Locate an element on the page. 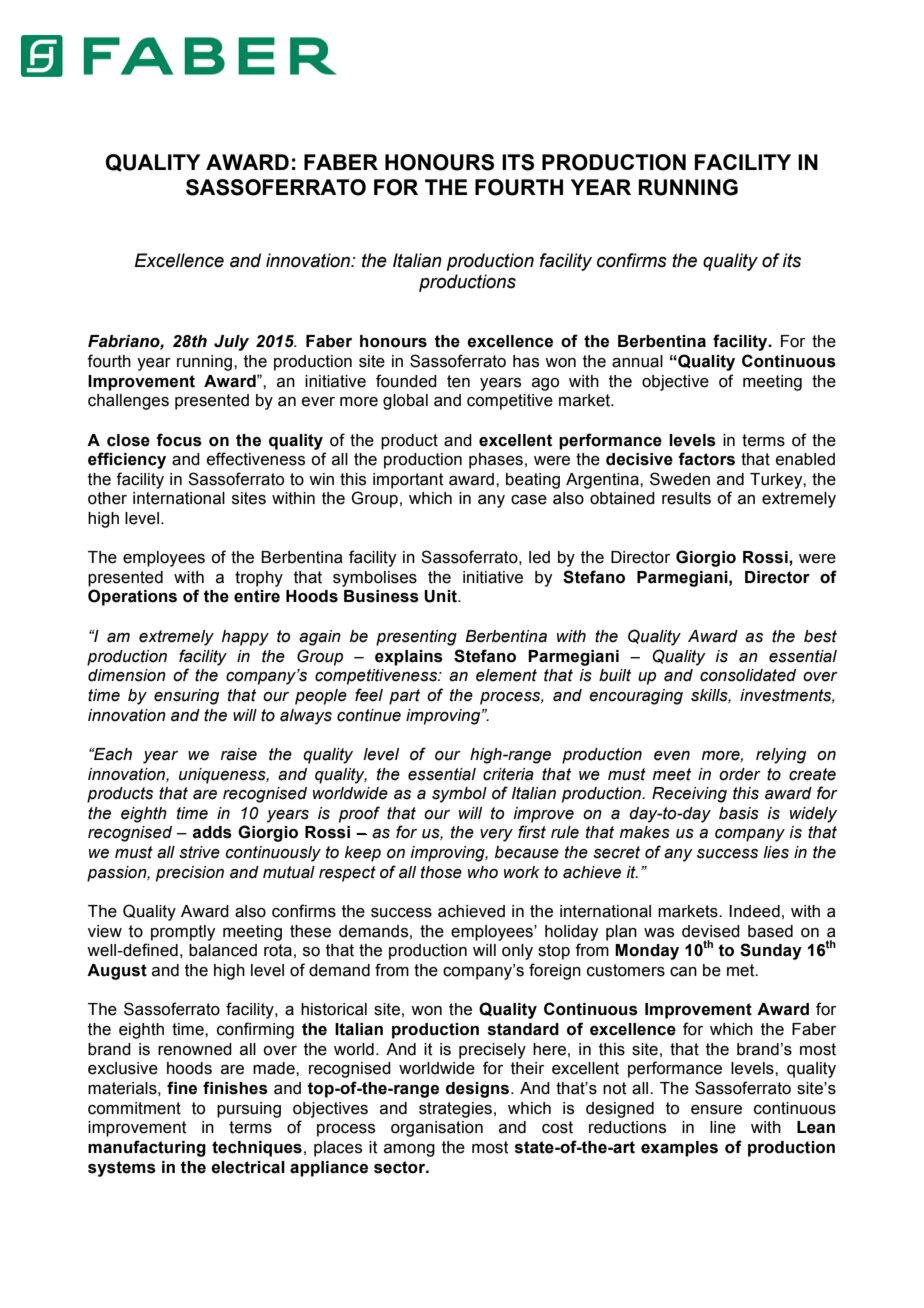 The image size is (924, 1308). who is located at coordinates (483, 872).
